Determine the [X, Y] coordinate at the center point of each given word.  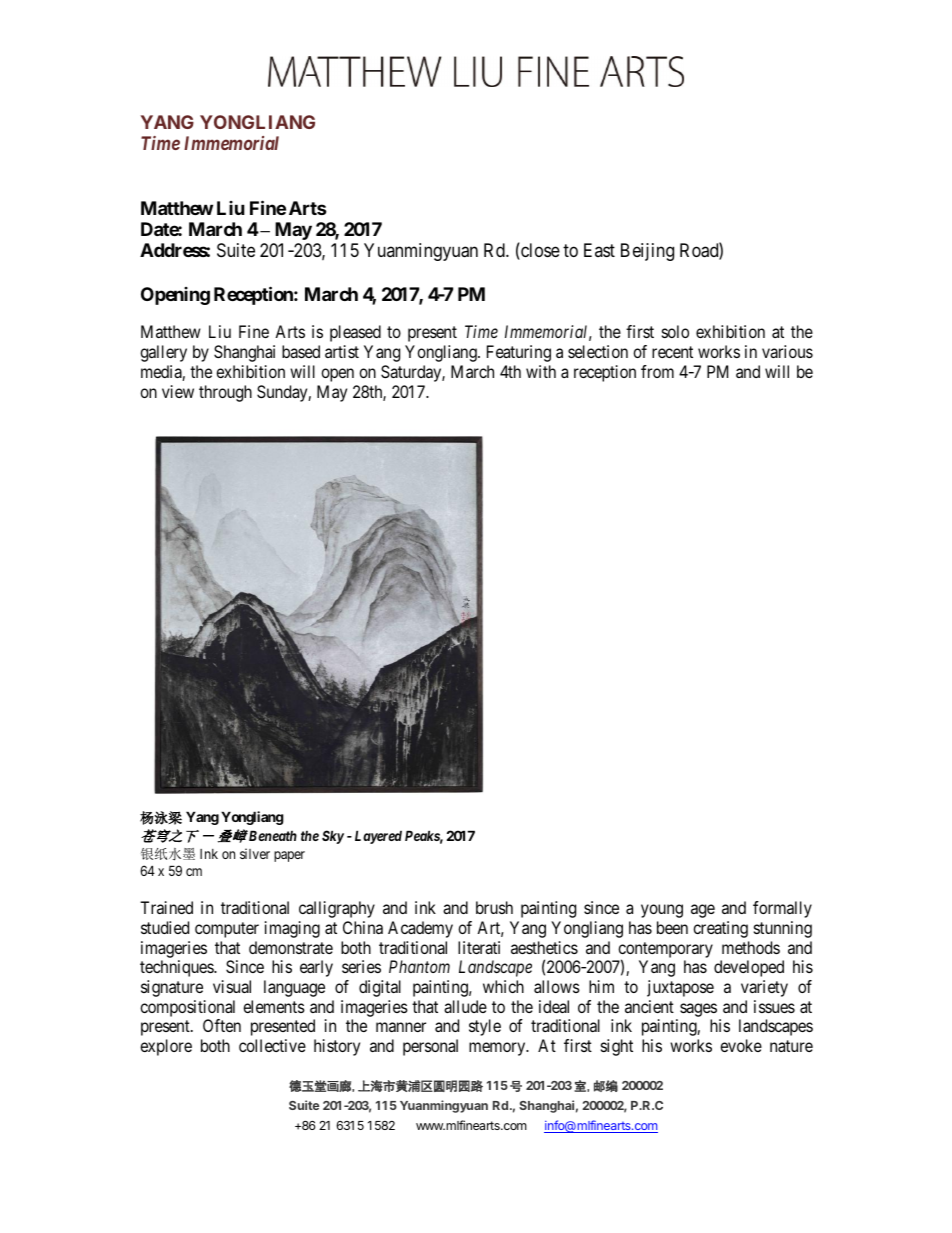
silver [255, 853]
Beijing [647, 252]
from [657, 371]
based [301, 351]
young [662, 911]
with [541, 371]
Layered [378, 837]
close [539, 251]
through [225, 393]
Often [222, 1025]
